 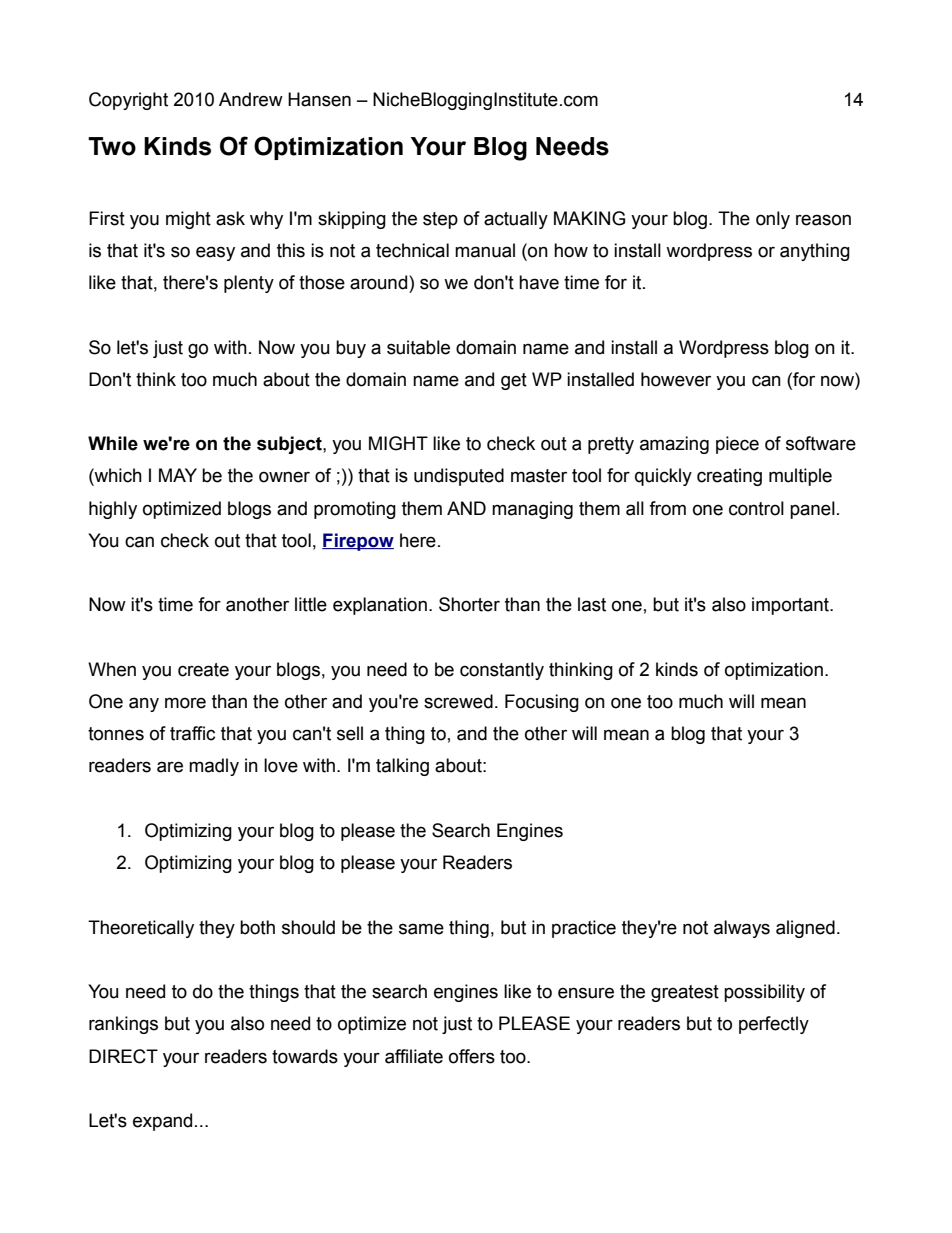 I want to click on step, so click(x=440, y=220).
